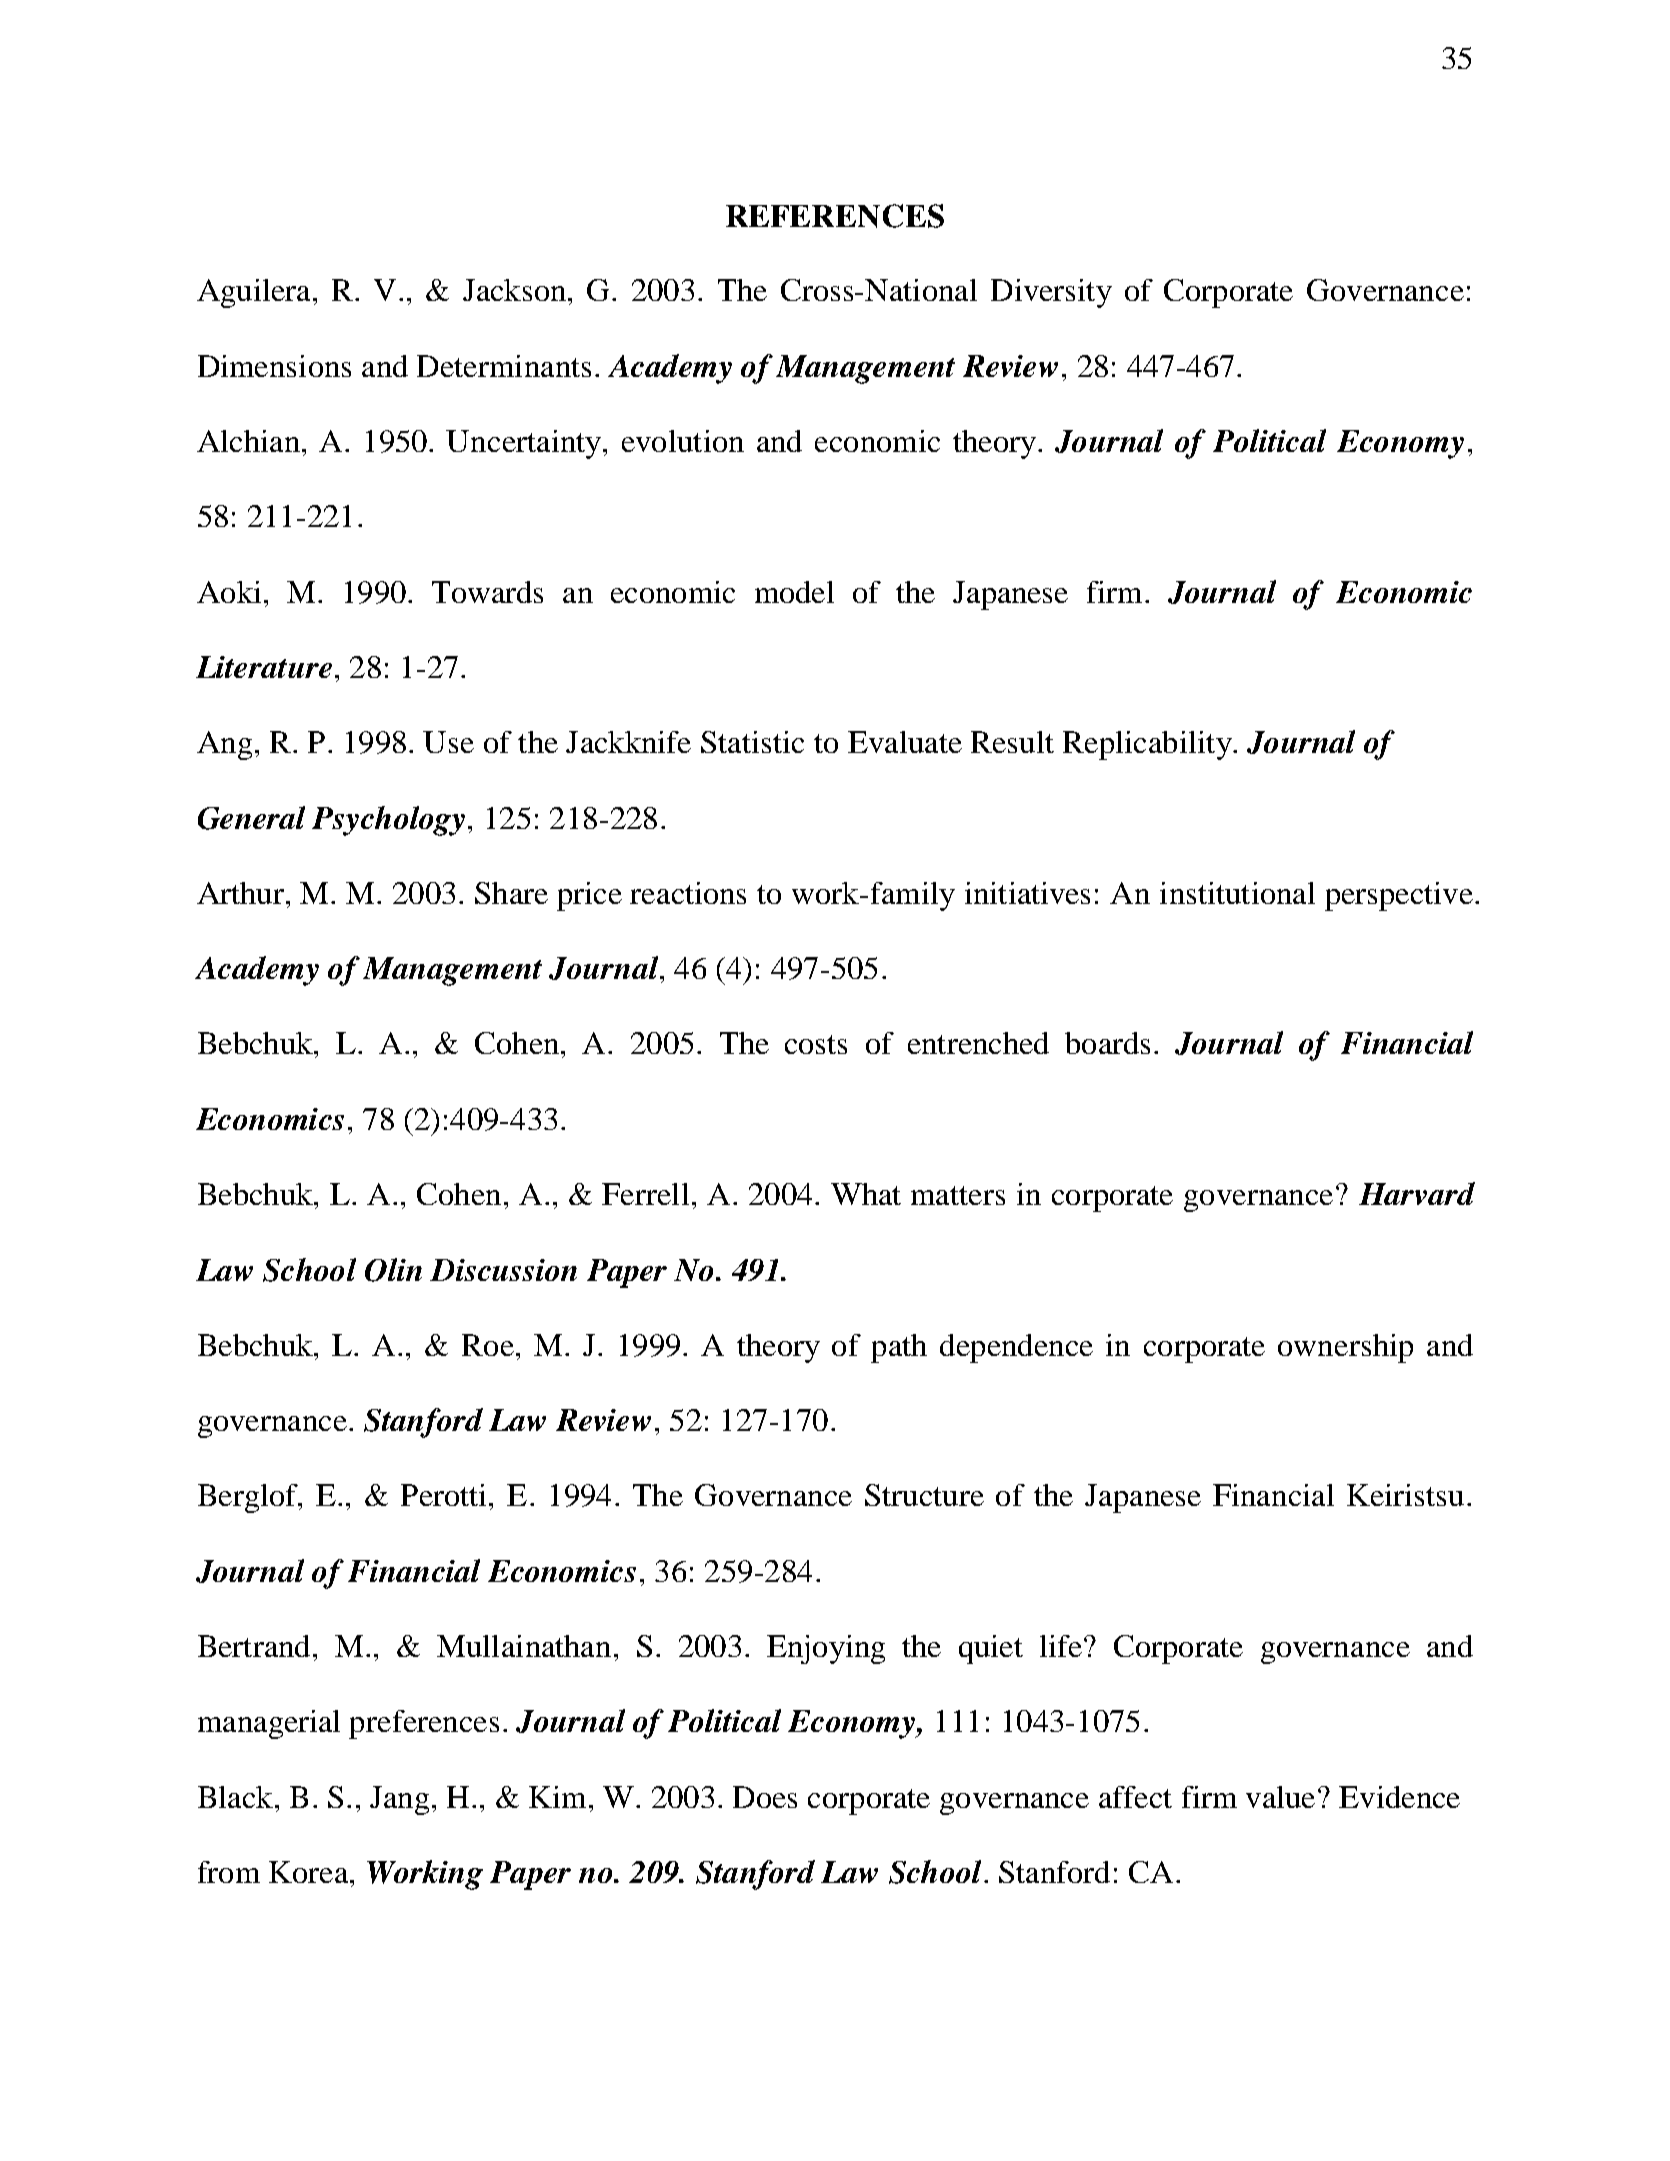  Describe the element at coordinates (1012, 742) in the page. I see `Result` at that location.
